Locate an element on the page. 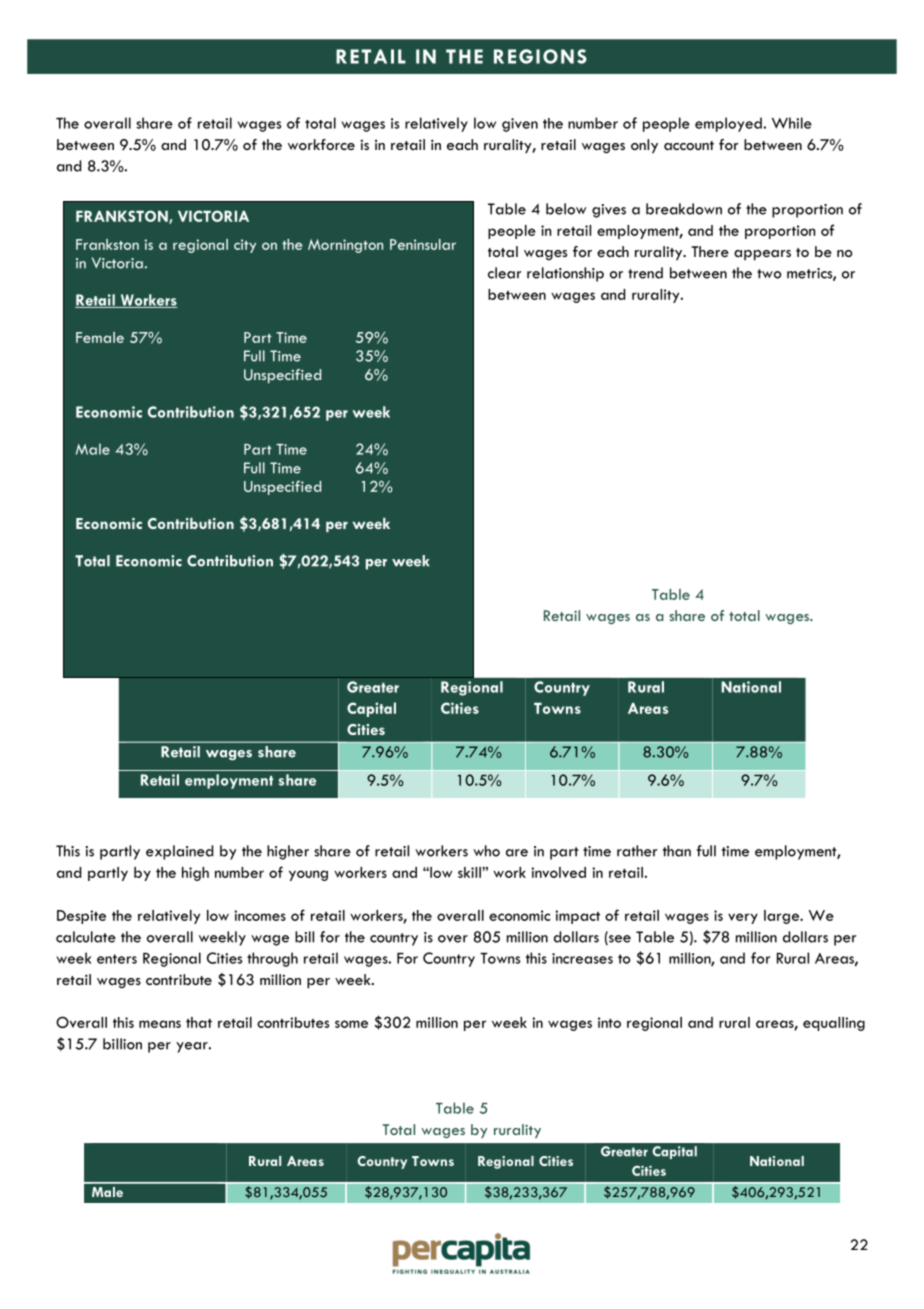 The image size is (924, 1309). means is located at coordinates (160, 1024).
